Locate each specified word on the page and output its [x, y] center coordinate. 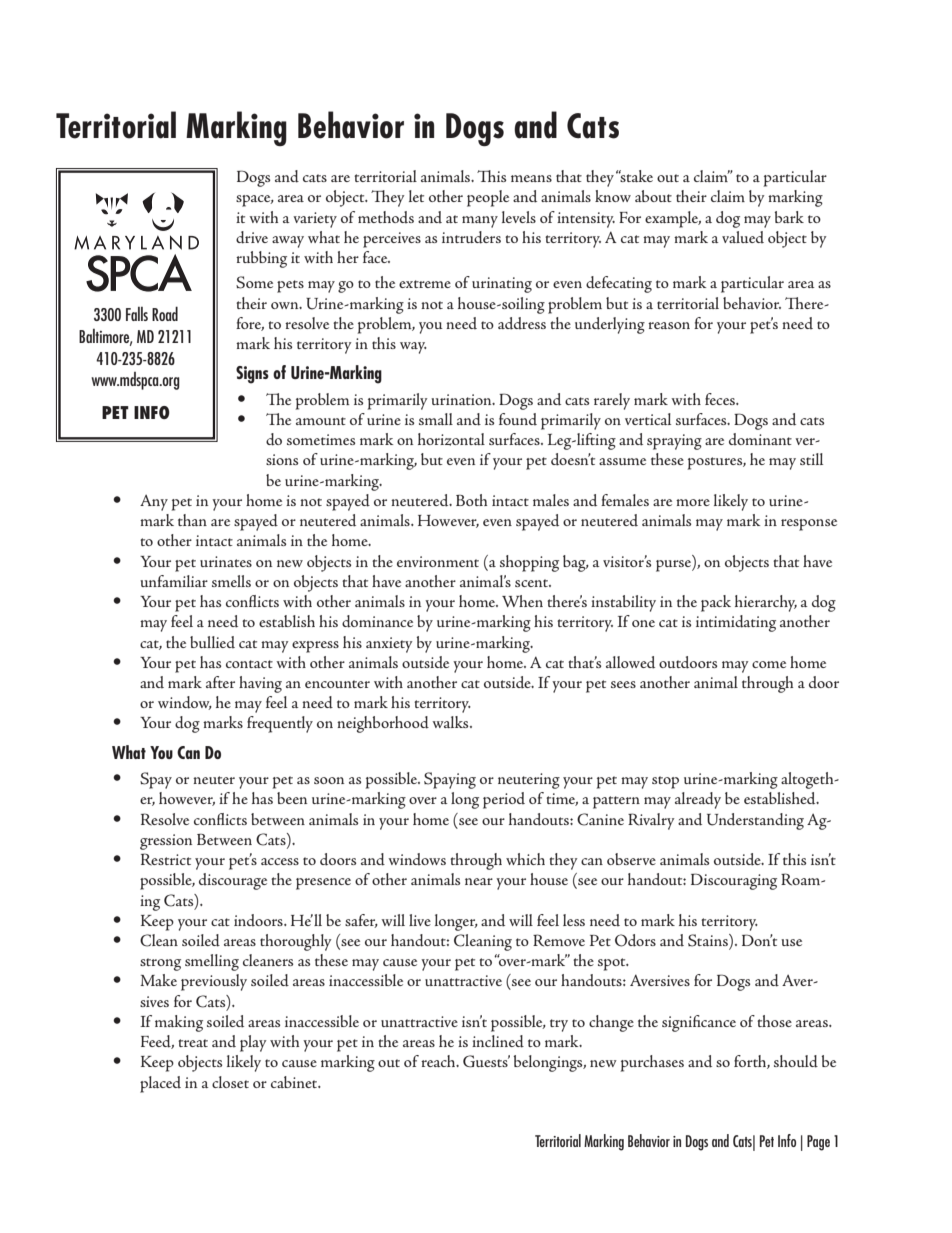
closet [230, 1082]
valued [743, 237]
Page [818, 1143]
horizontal [451, 439]
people [488, 198]
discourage [233, 881]
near [479, 881]
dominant [760, 439]
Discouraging [734, 881]
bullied [212, 642]
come [769, 664]
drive [252, 237]
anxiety [389, 645]
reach [439, 1061]
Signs [252, 375]
